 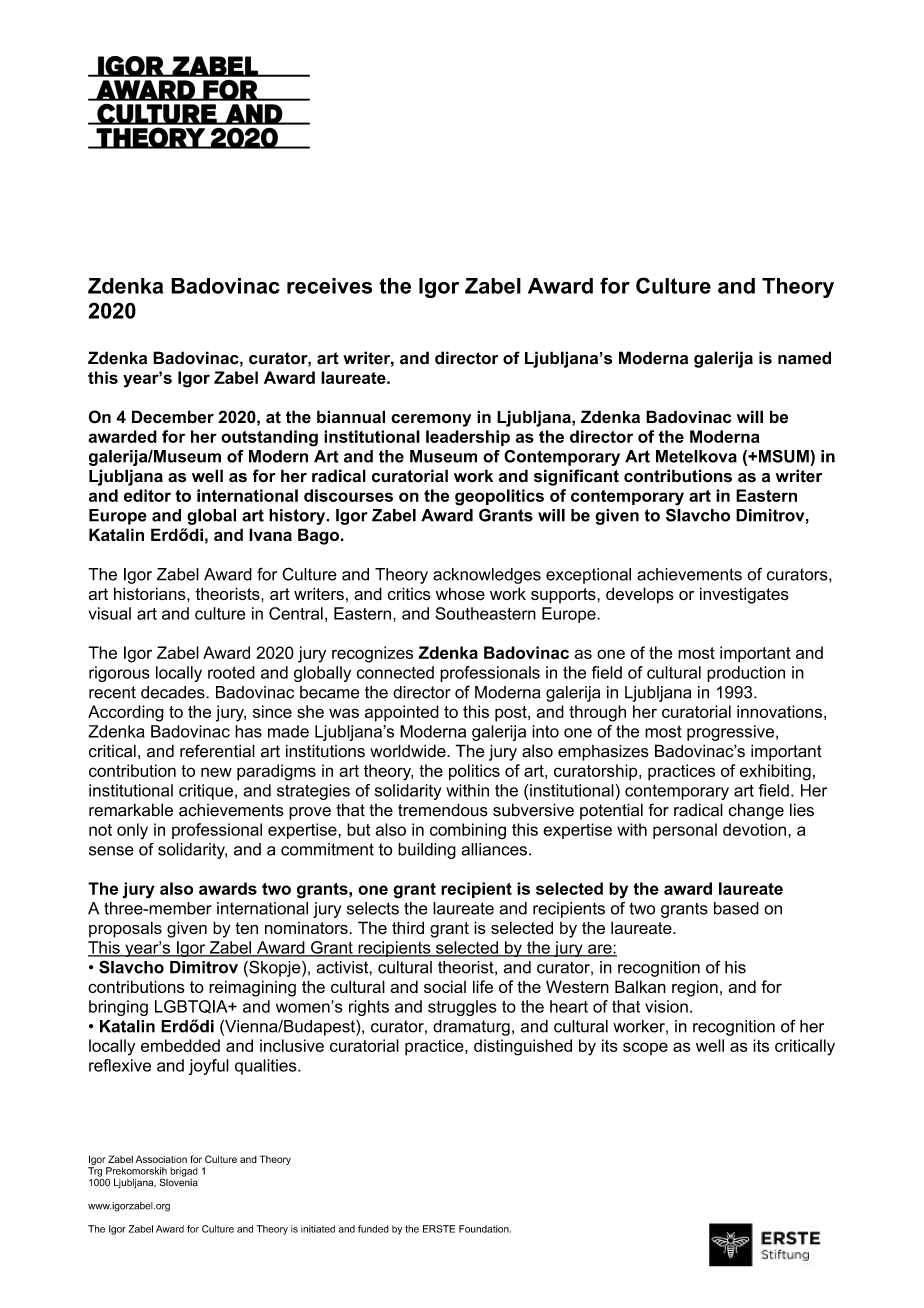 What do you see at coordinates (179, 1181) in the screenshot?
I see `Slovenia` at bounding box center [179, 1181].
